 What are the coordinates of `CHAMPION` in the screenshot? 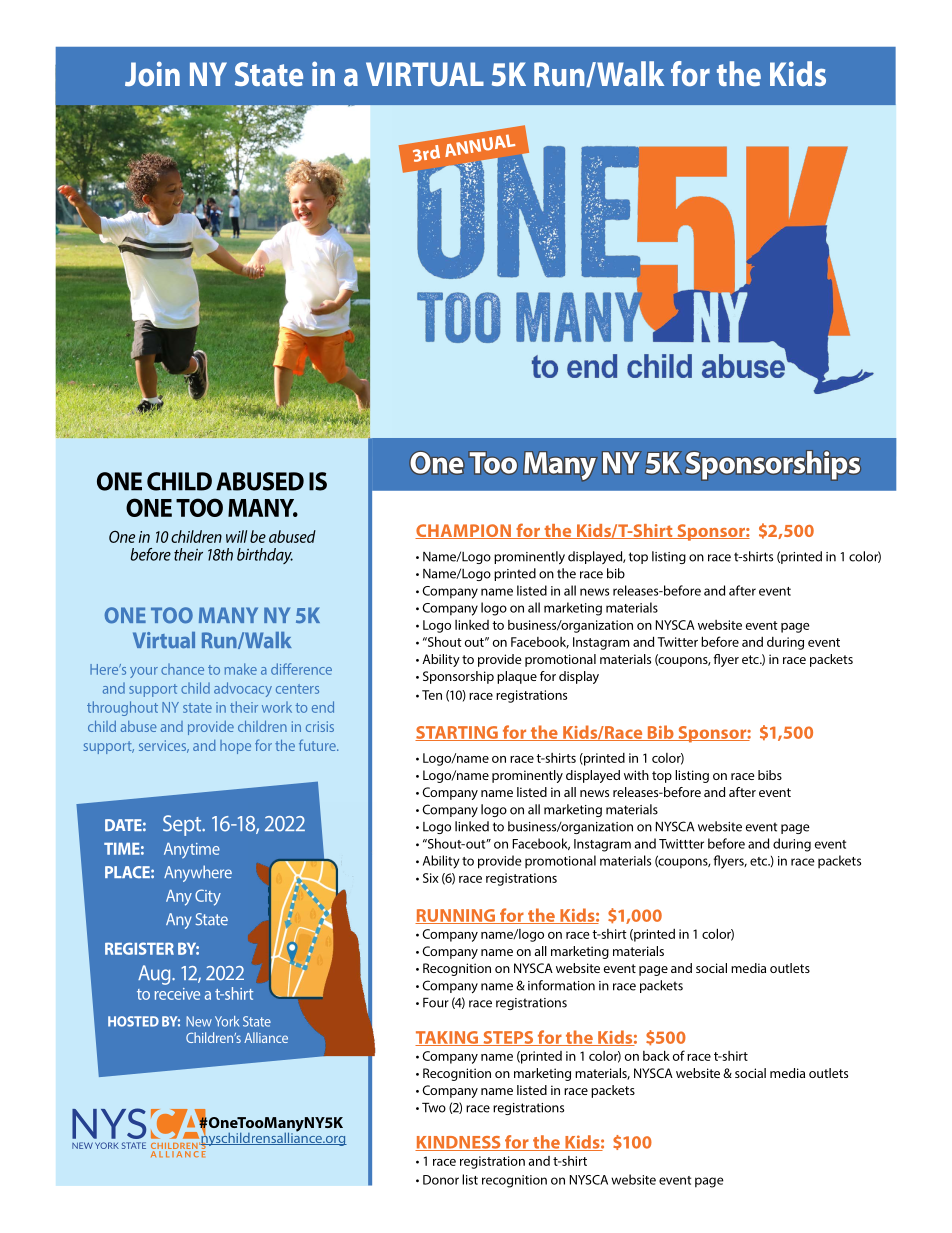 It's located at (464, 531).
